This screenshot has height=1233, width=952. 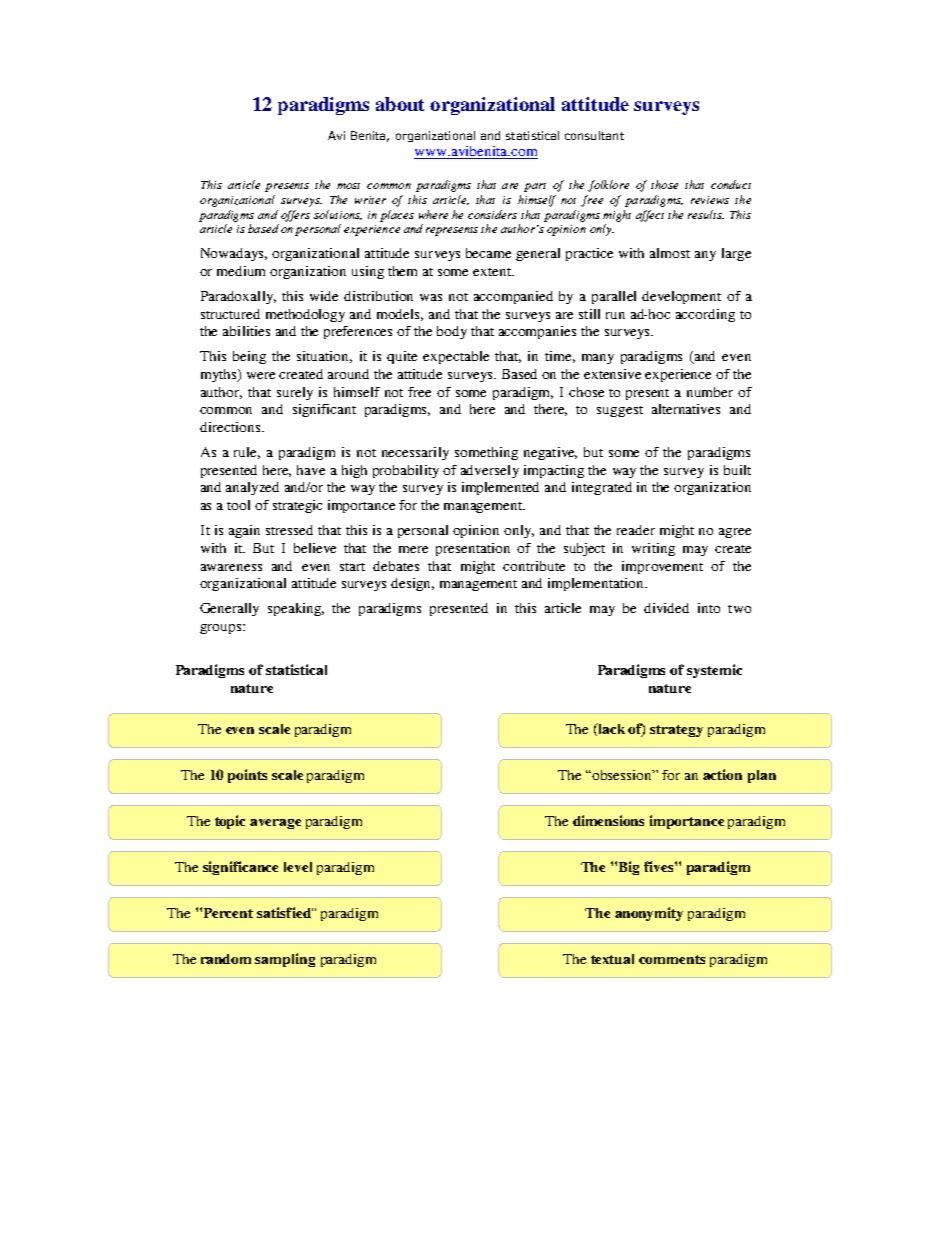 I want to click on part, so click(x=535, y=187).
